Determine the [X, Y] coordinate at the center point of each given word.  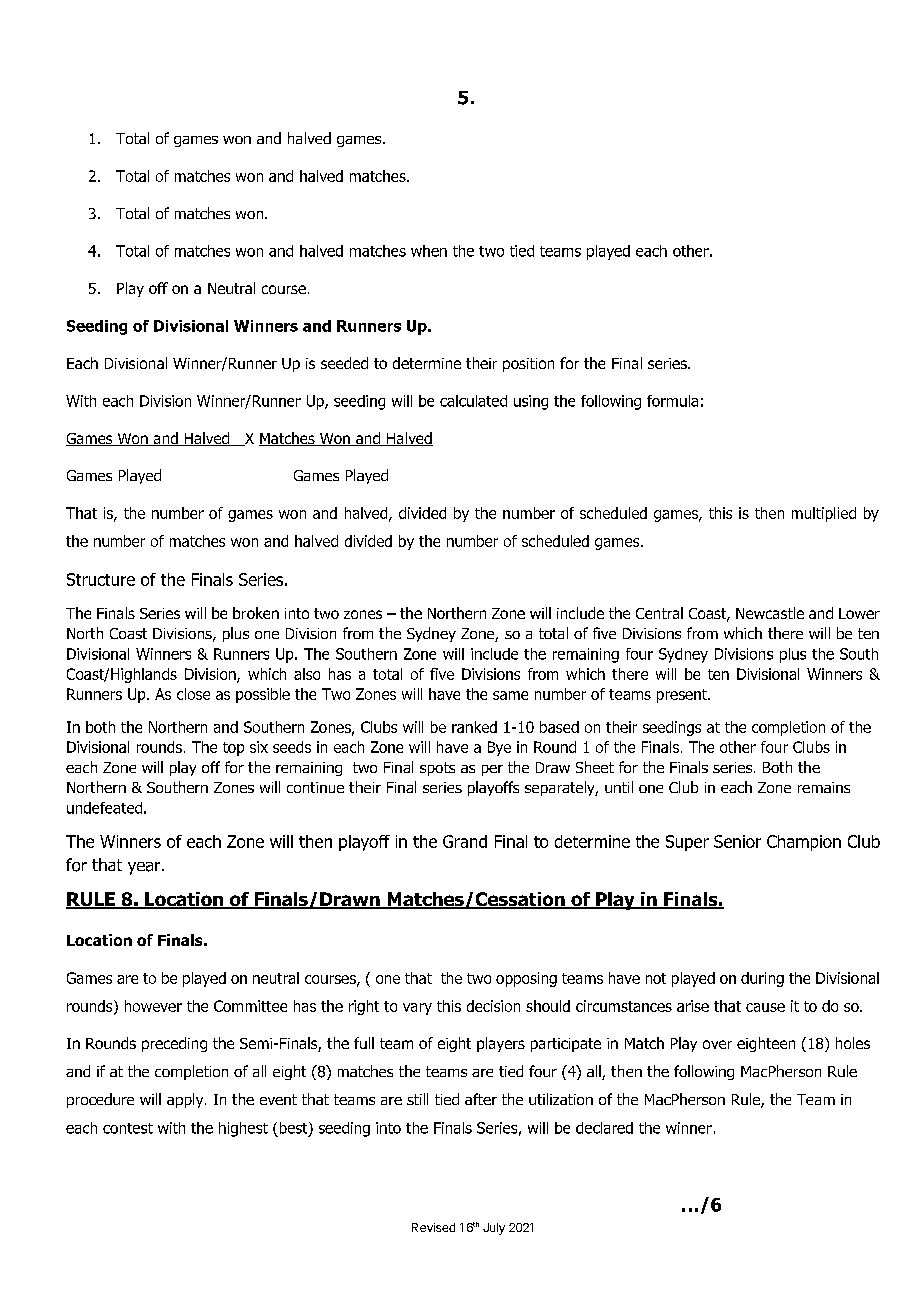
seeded [344, 363]
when [429, 251]
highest [243, 1129]
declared [604, 1128]
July [494, 1229]
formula [672, 401]
